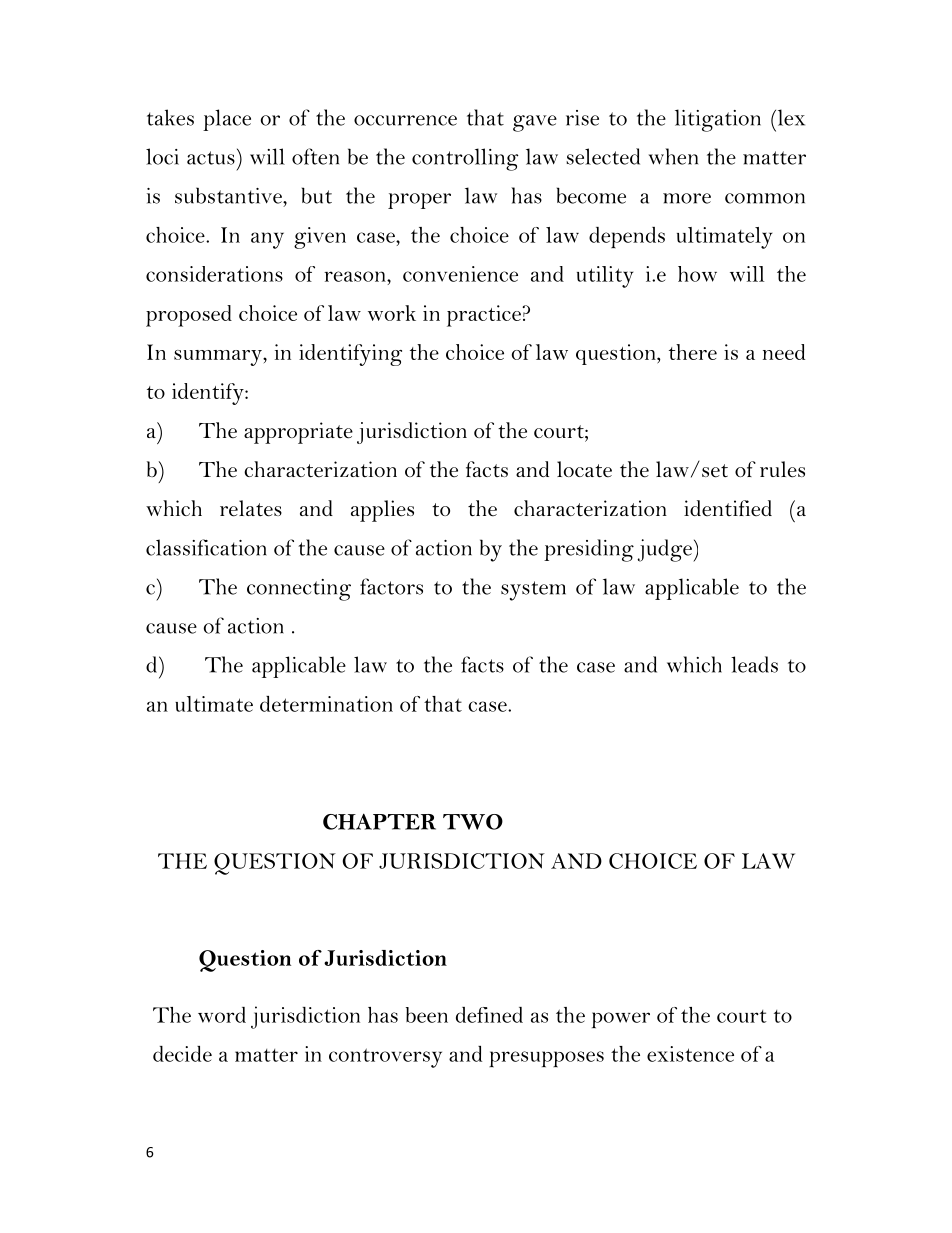 This image has width=952, height=1233. I want to click on identified, so click(728, 508).
